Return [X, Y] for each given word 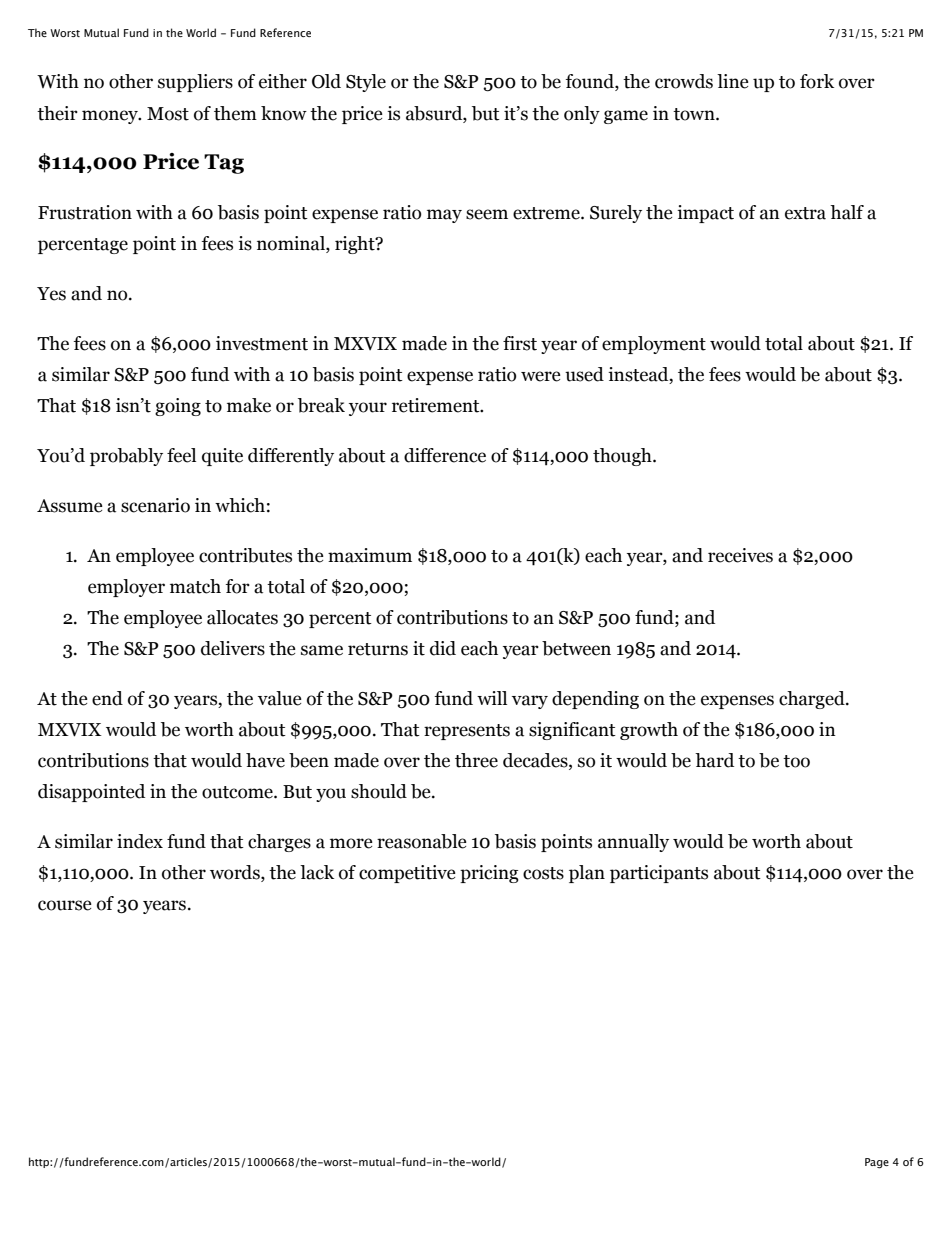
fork [817, 81]
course [65, 905]
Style [366, 83]
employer [126, 588]
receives [740, 555]
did [443, 648]
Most [168, 114]
